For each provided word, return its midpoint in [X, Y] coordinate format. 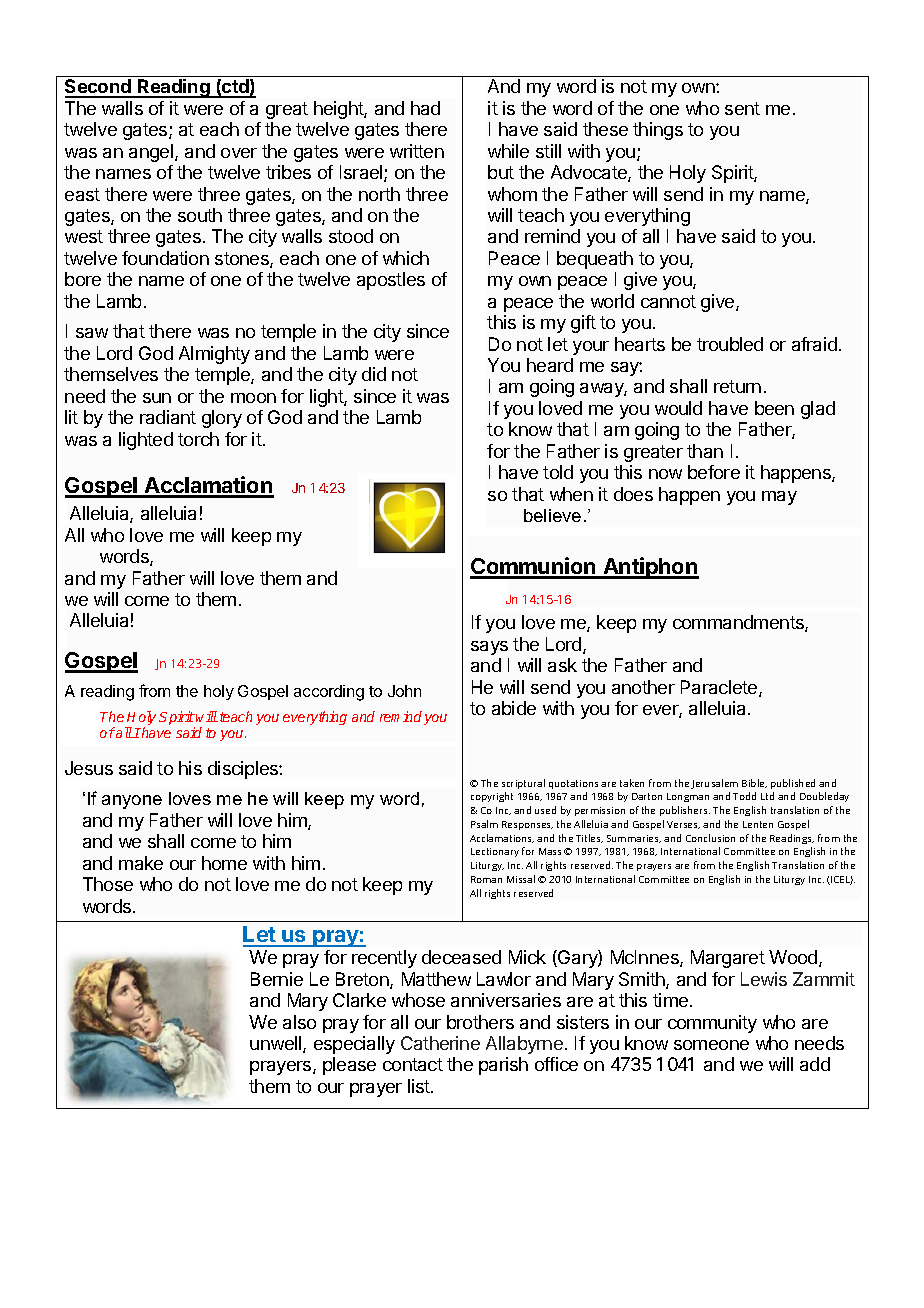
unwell [277, 1044]
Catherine [440, 1043]
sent [742, 108]
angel [152, 153]
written [417, 151]
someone [711, 1045]
